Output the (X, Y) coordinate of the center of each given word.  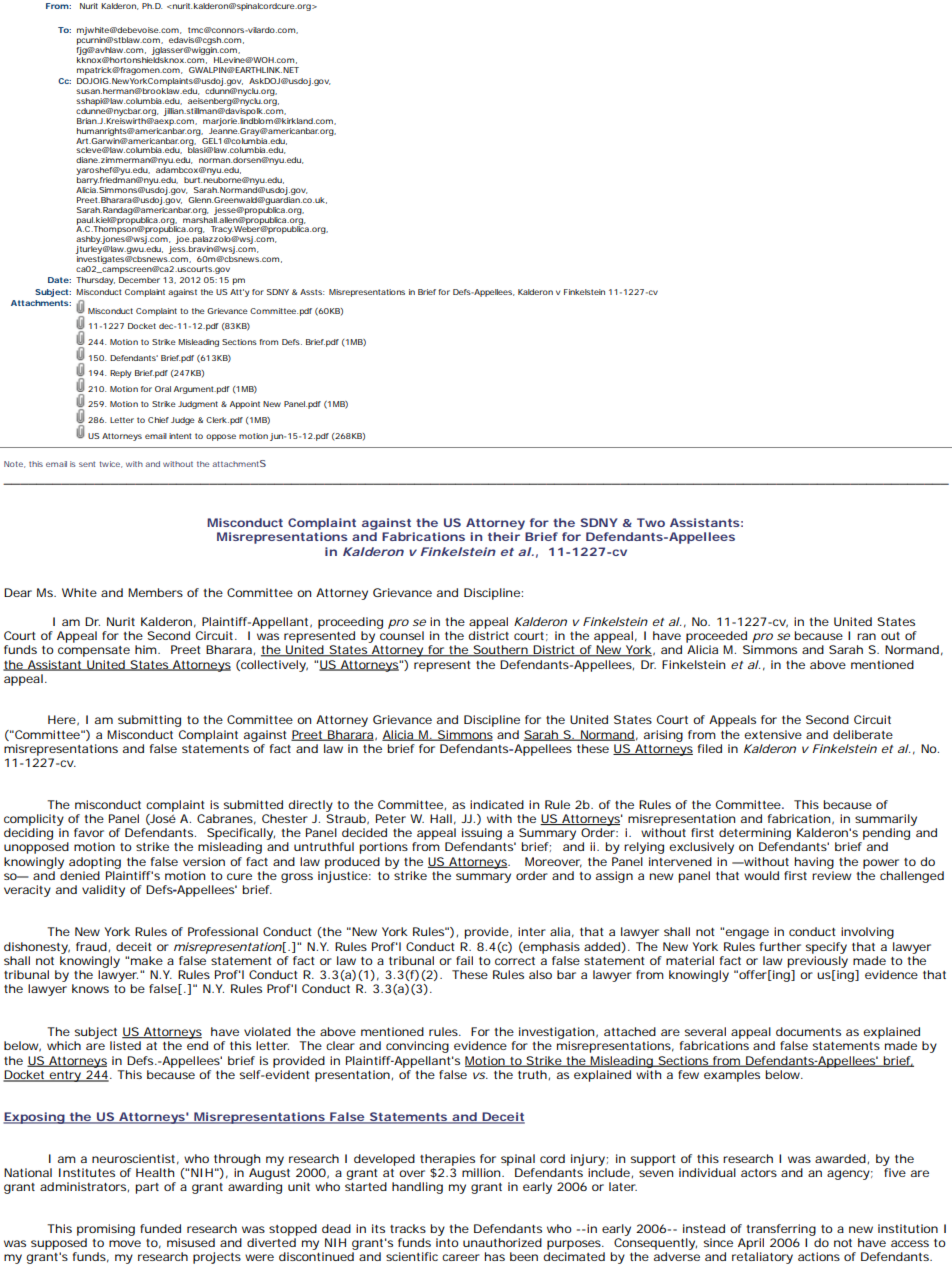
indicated (497, 804)
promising (106, 1230)
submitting (149, 721)
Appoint (245, 405)
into (447, 1242)
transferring (781, 1230)
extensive (773, 734)
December (139, 280)
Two (651, 522)
